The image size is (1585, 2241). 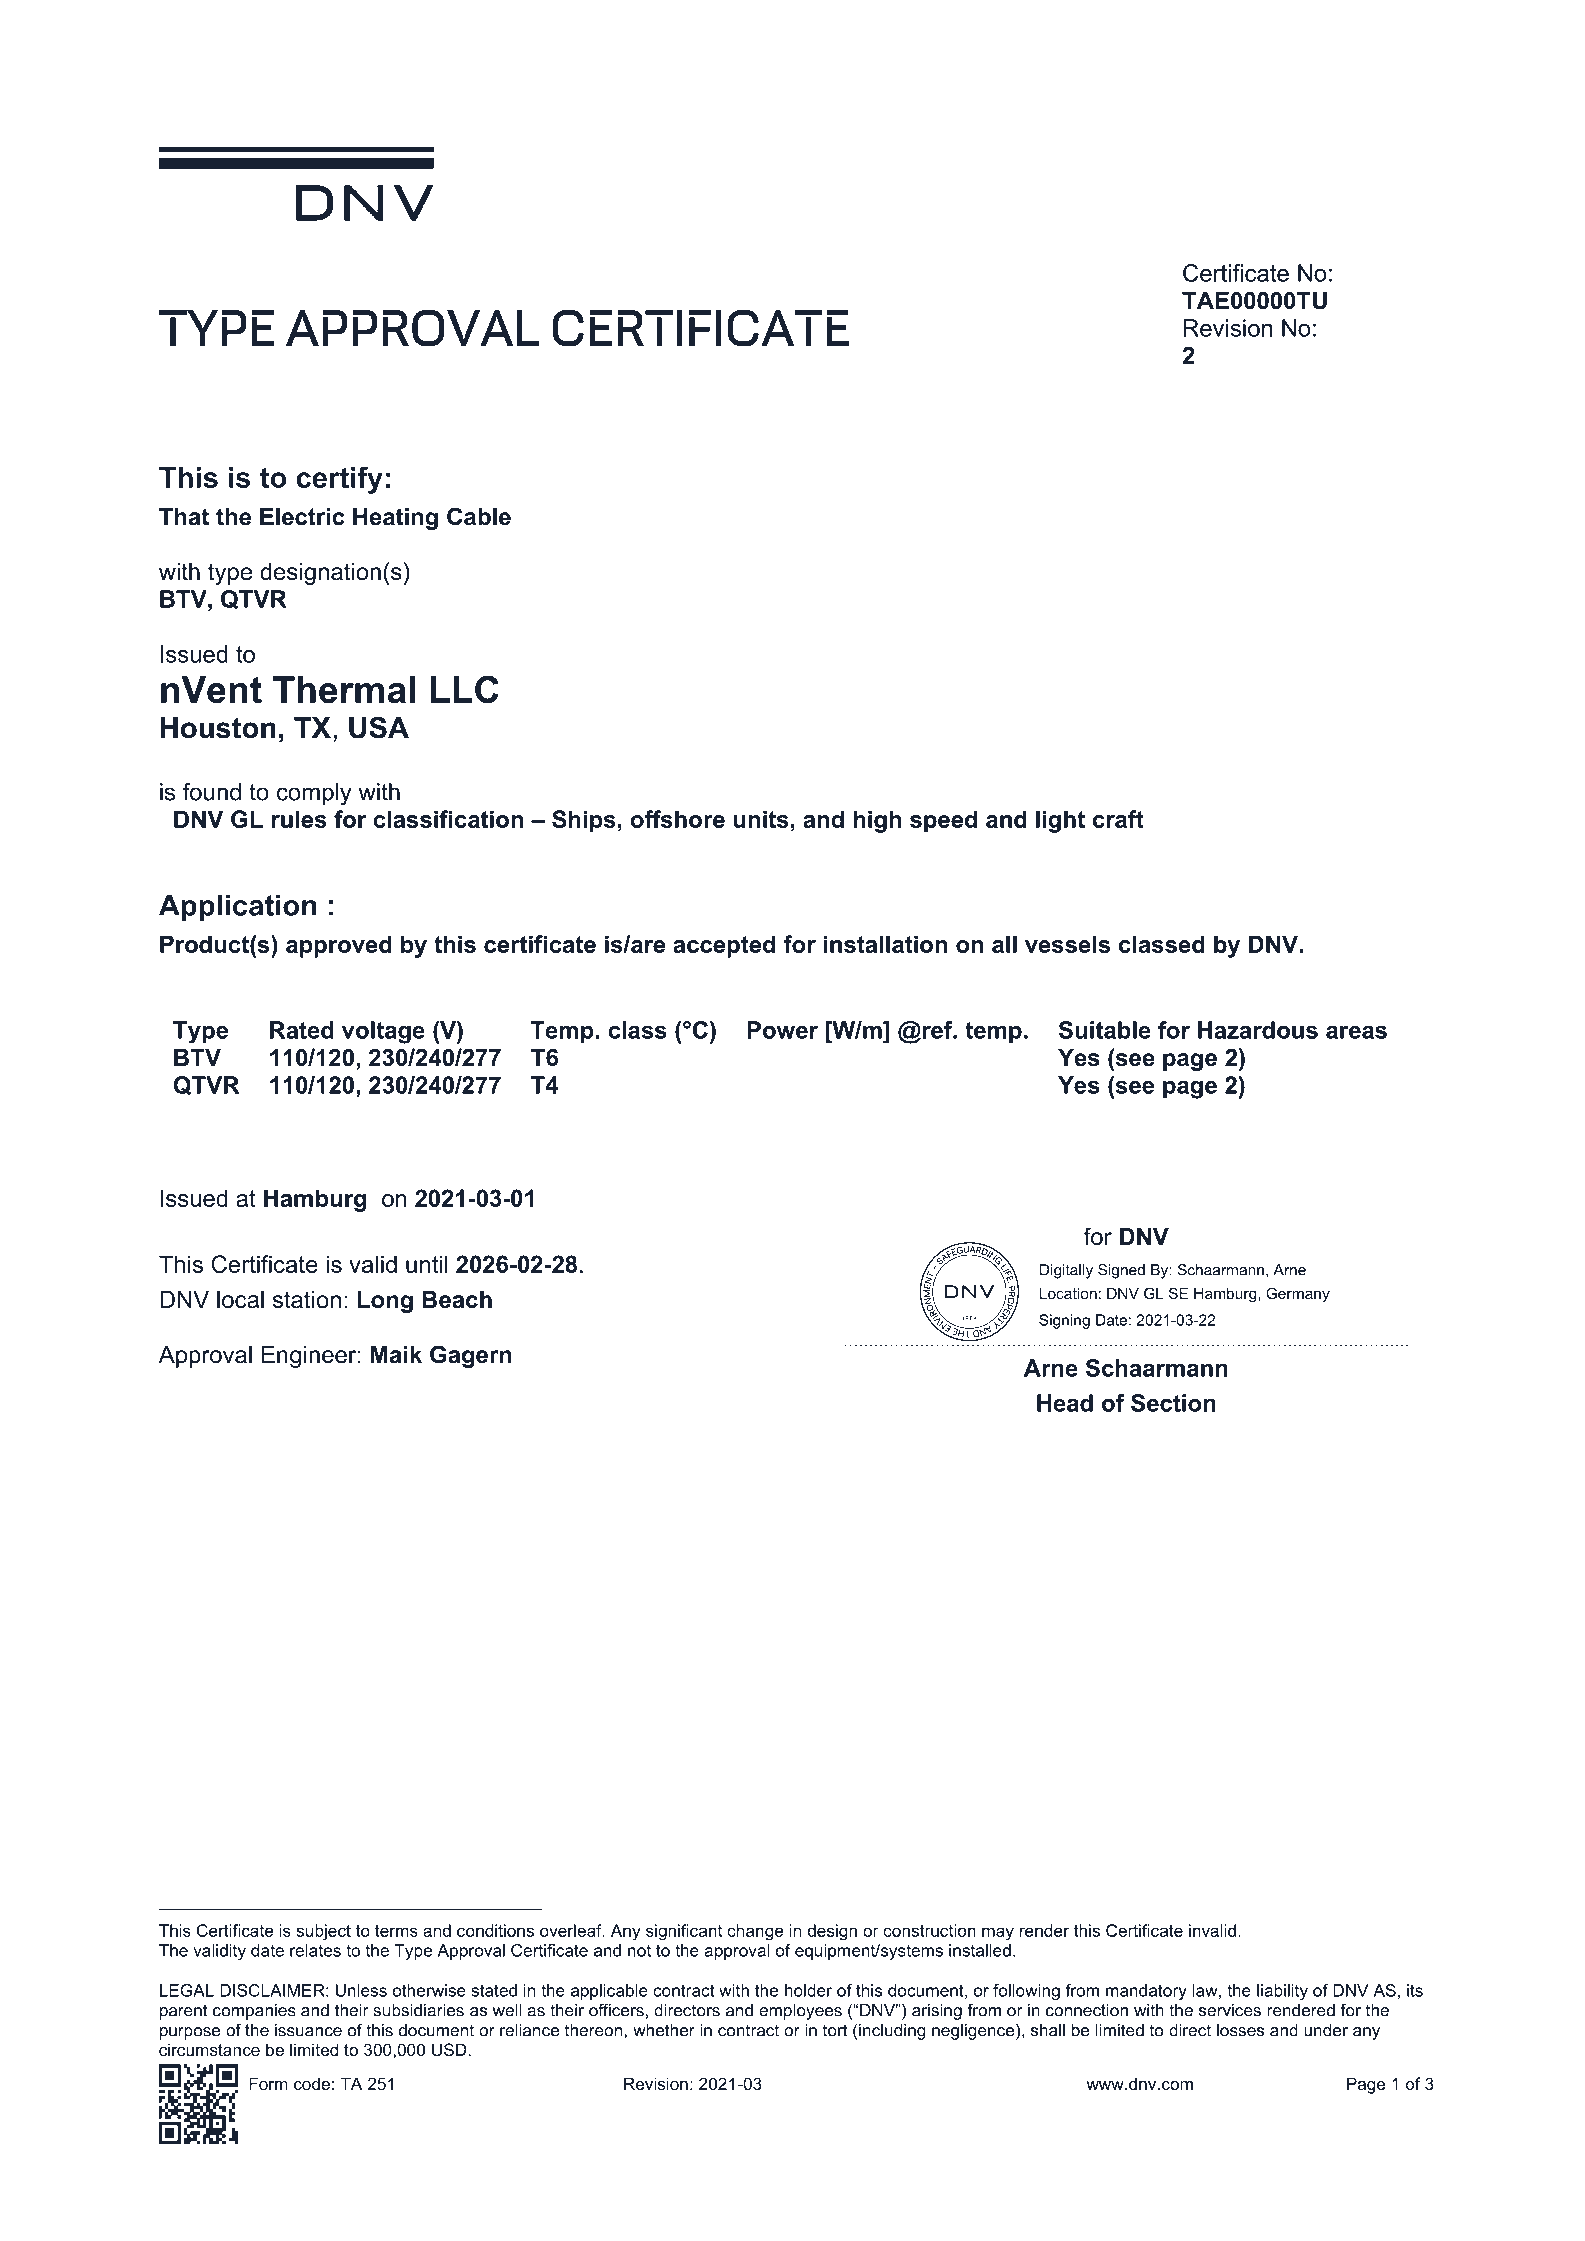 What do you see at coordinates (782, 1030) in the screenshot?
I see `Power` at bounding box center [782, 1030].
